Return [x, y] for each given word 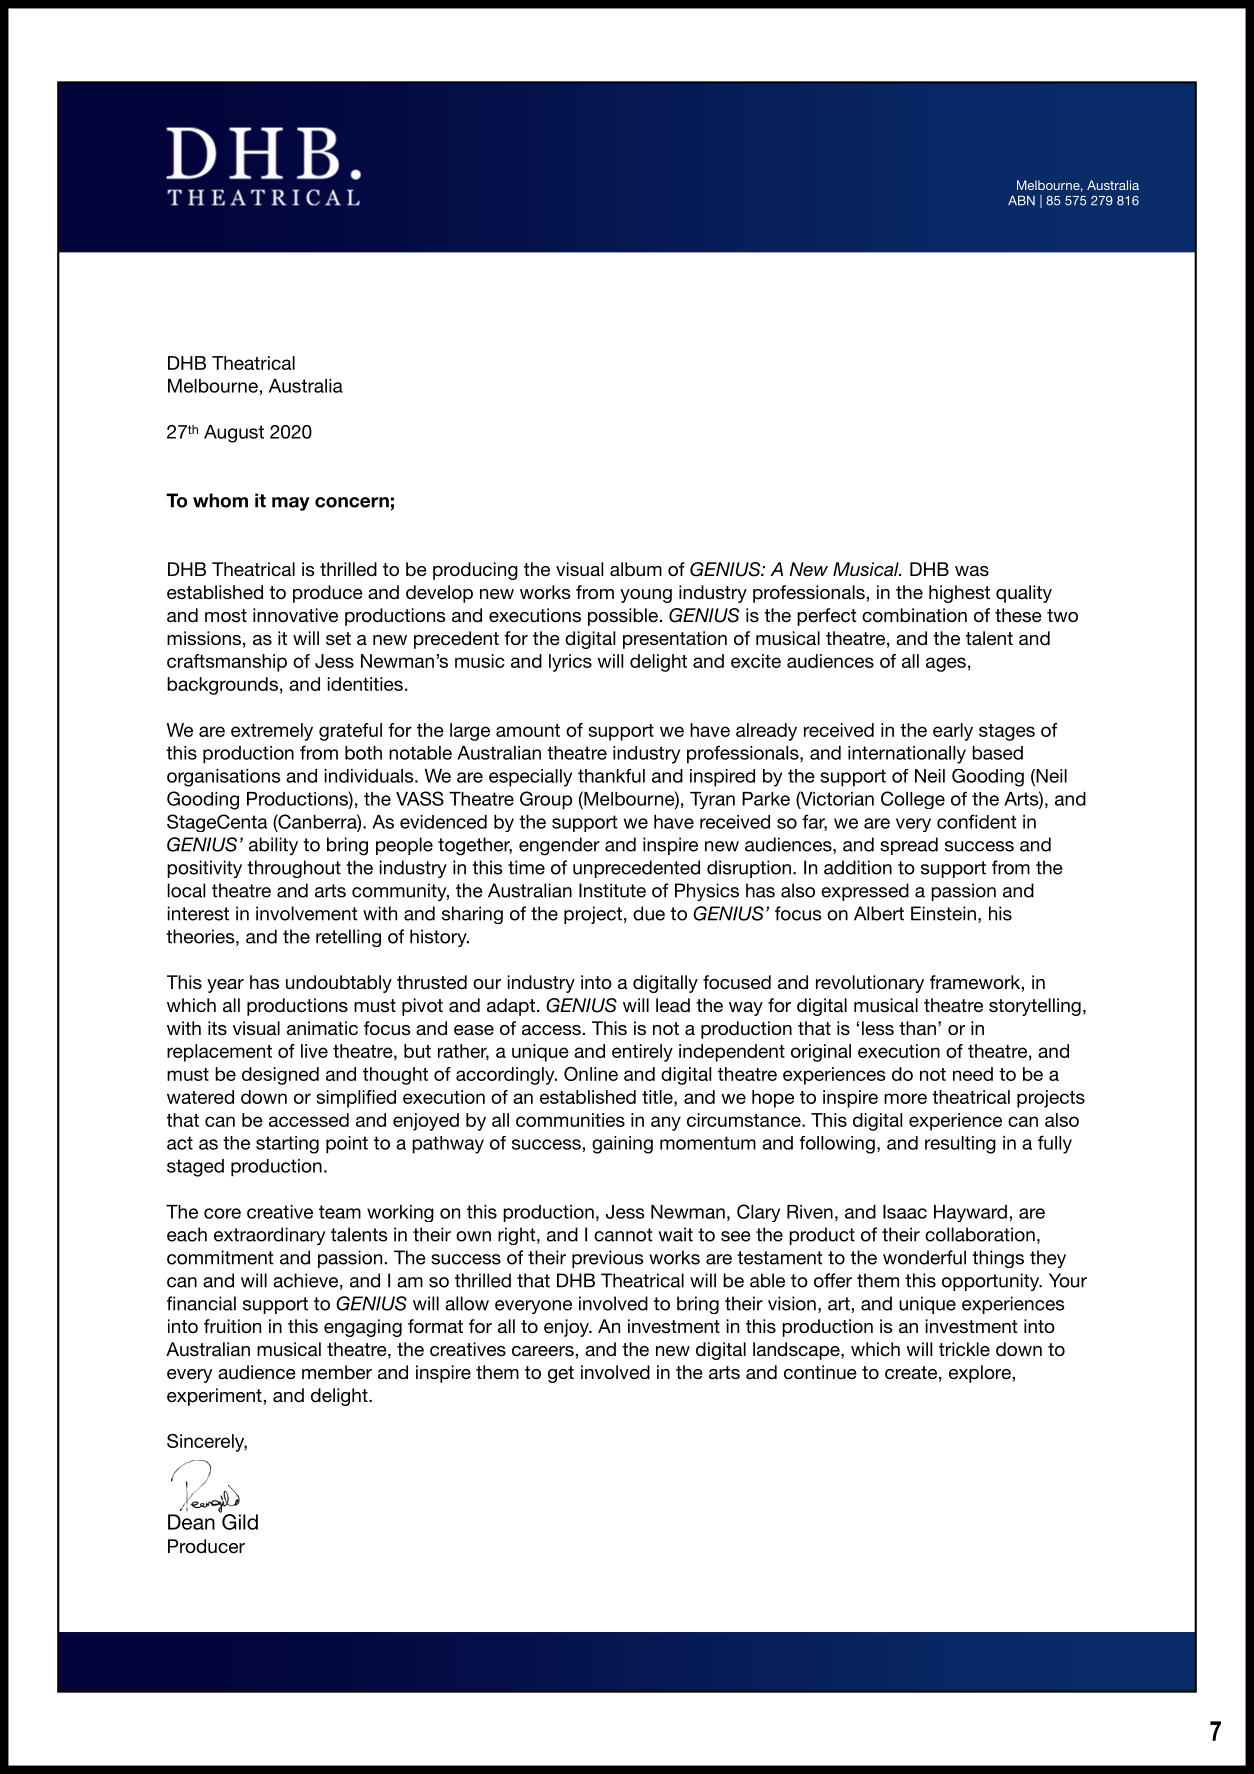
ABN [1021, 200]
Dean [191, 1522]
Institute [612, 890]
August [234, 434]
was [972, 571]
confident [977, 821]
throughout [294, 869]
